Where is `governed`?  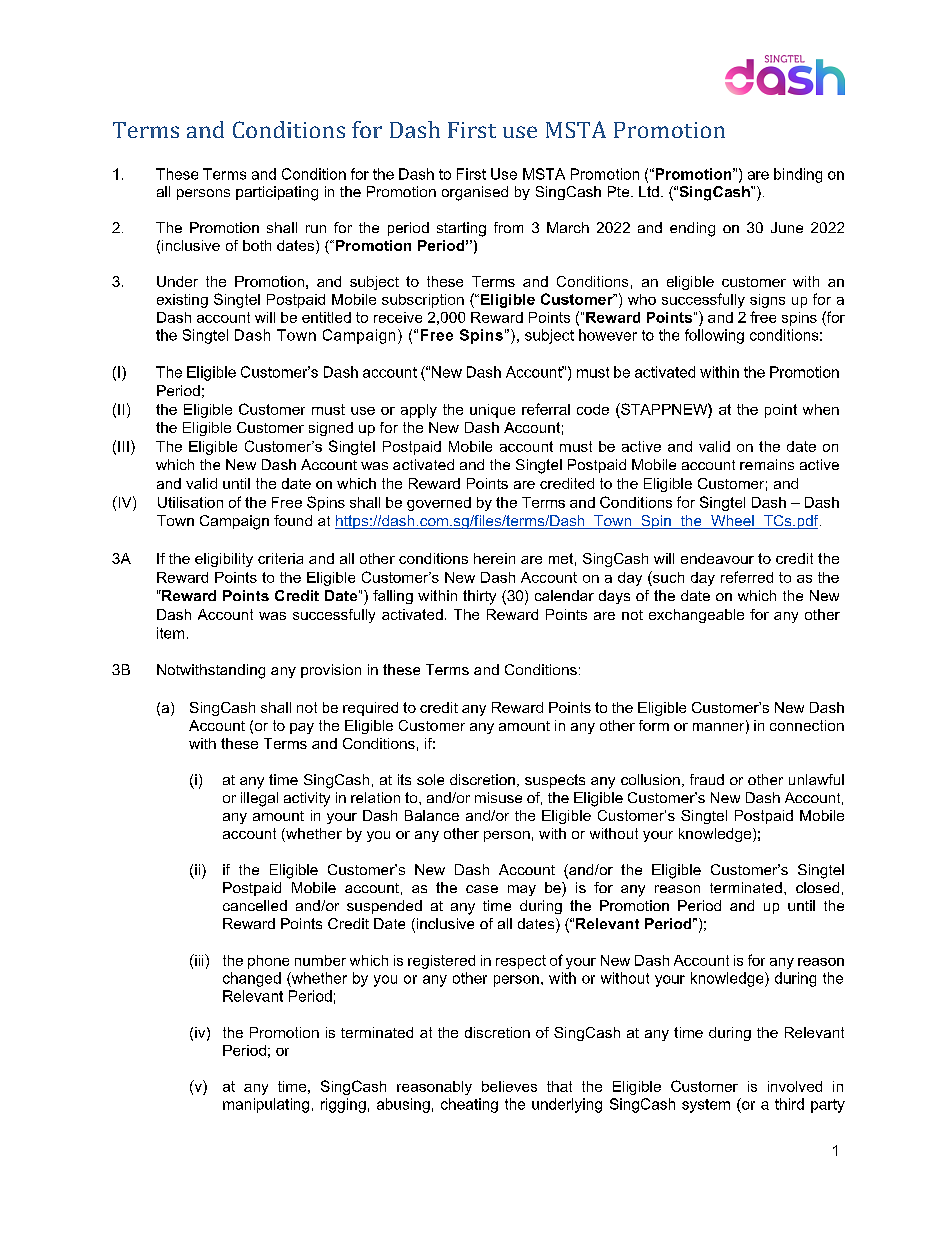
governed is located at coordinates (439, 504).
